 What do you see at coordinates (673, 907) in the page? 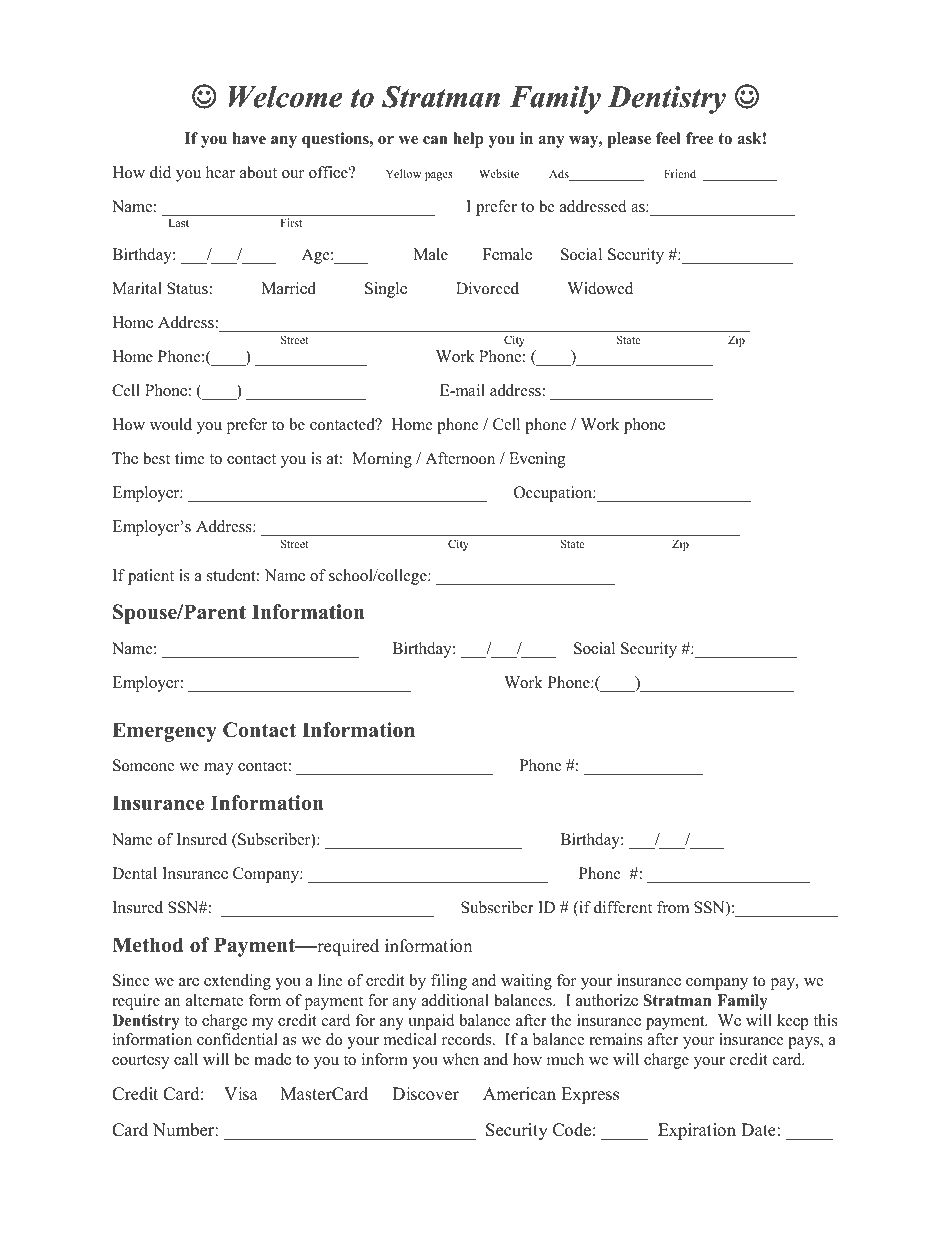
I see `from` at bounding box center [673, 907].
